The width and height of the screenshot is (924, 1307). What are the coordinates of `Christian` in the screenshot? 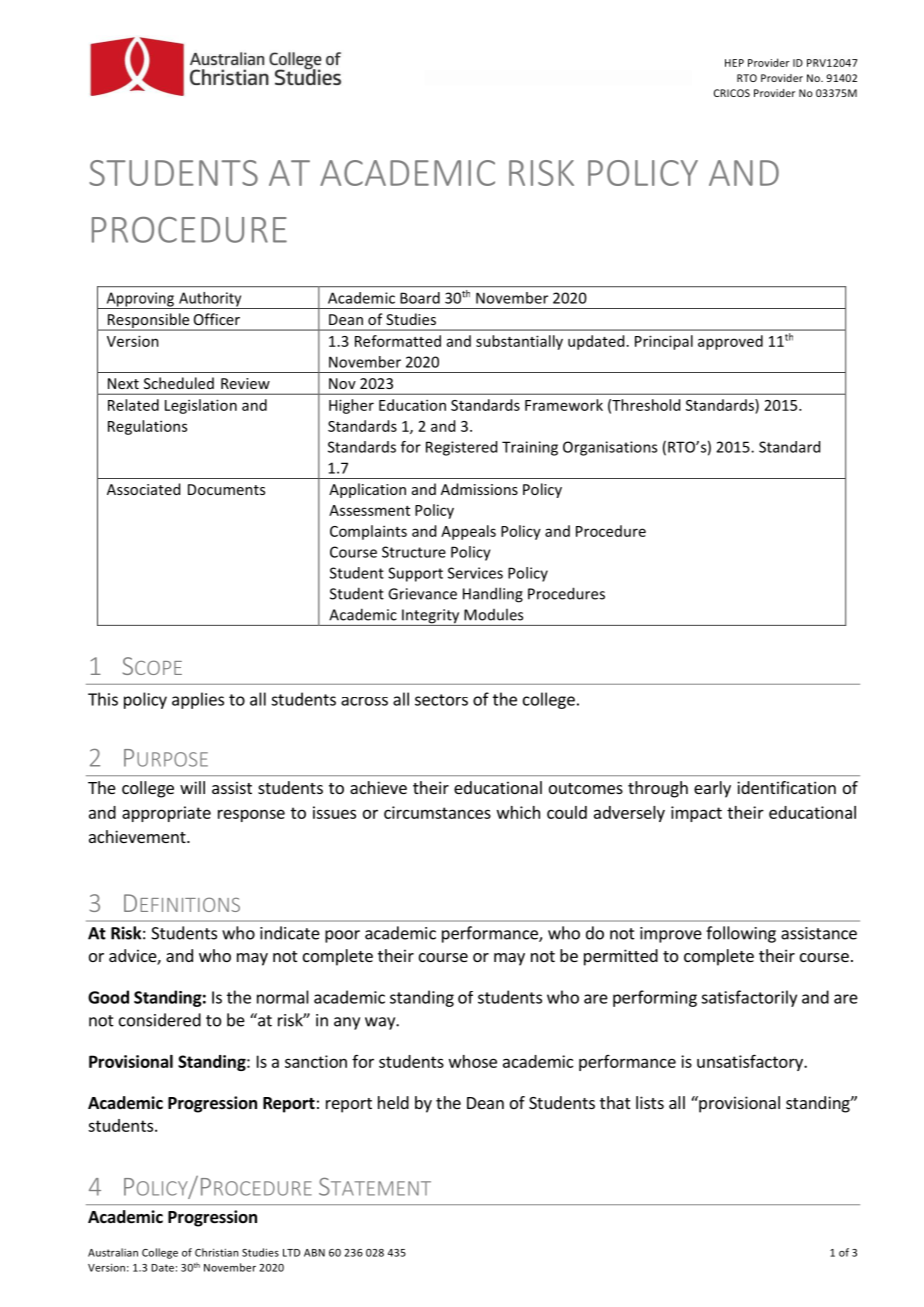 It's located at (216, 1252).
